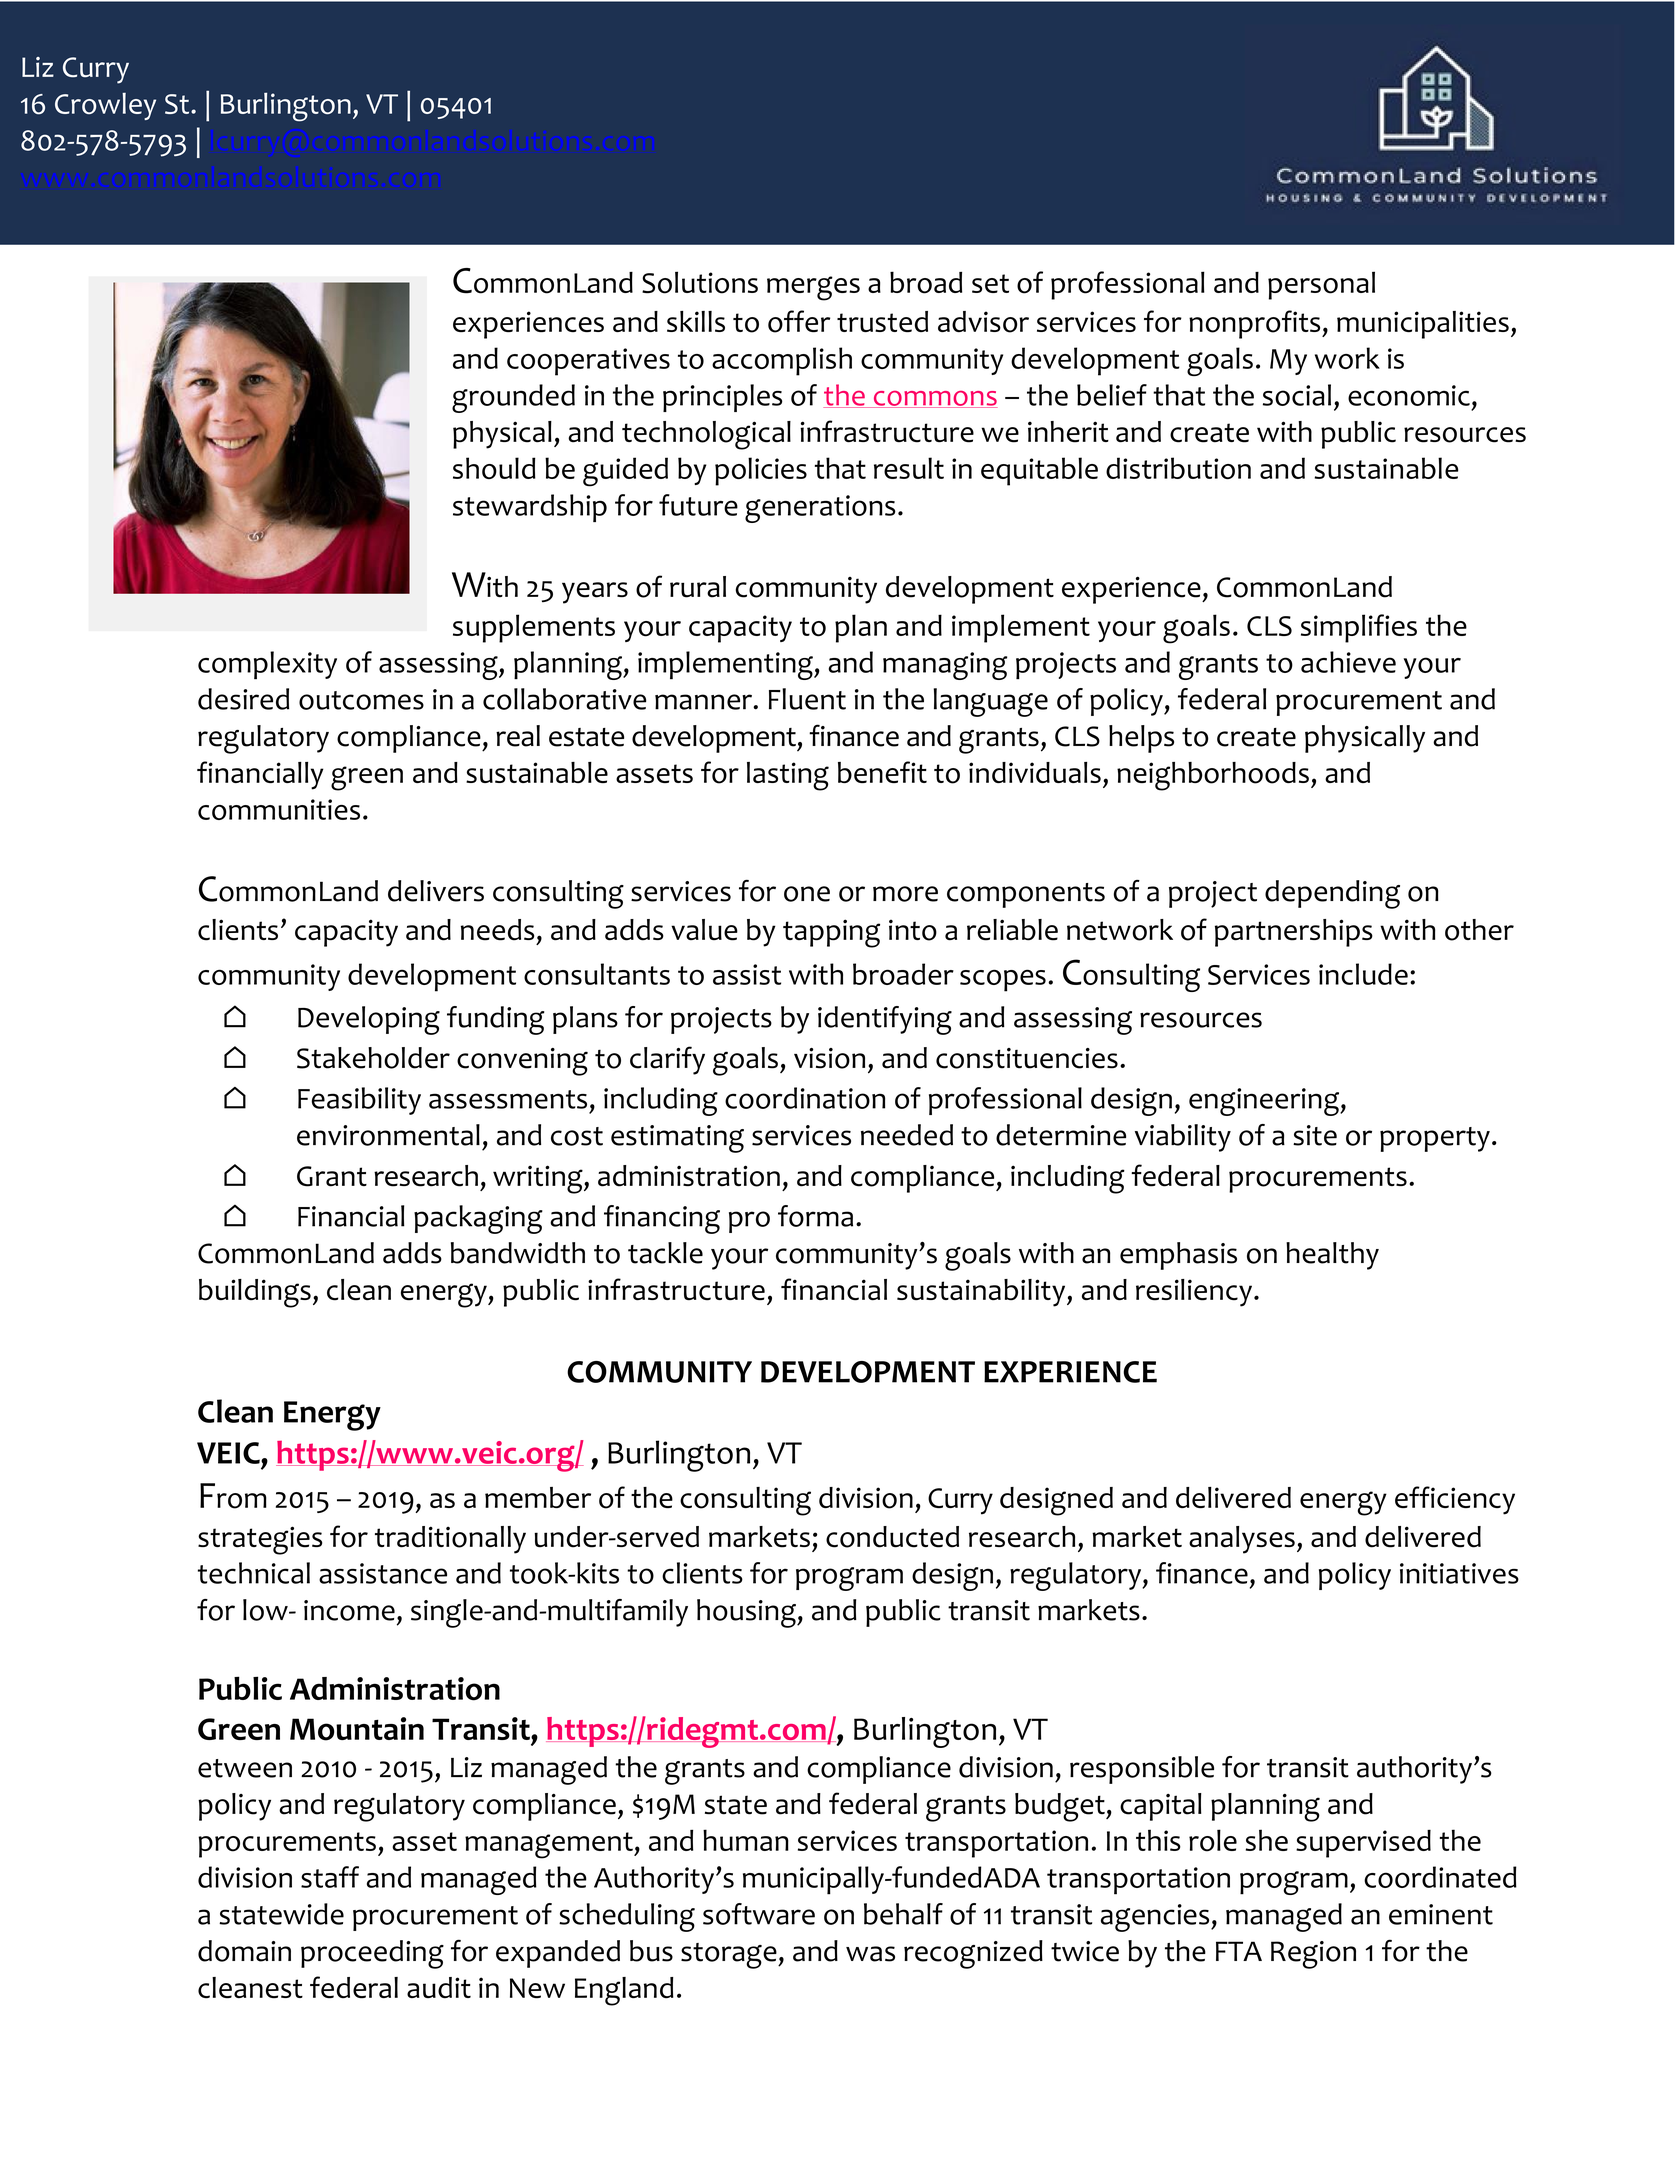  What do you see at coordinates (813, 288) in the screenshot?
I see `merges` at bounding box center [813, 288].
